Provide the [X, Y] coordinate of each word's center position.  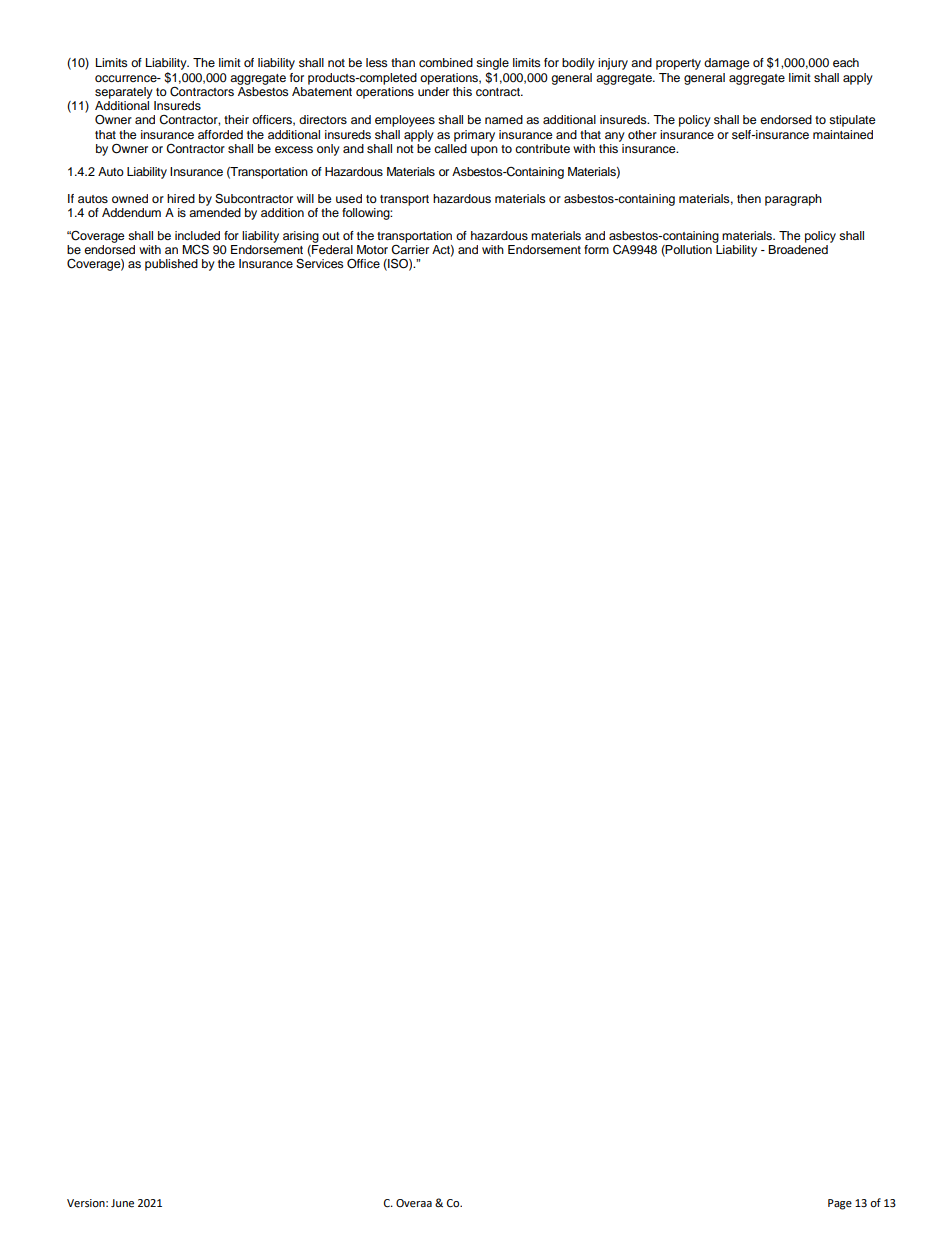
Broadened [798, 248]
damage [727, 64]
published [171, 265]
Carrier [410, 248]
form [596, 249]
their [236, 119]
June [122, 1203]
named [504, 119]
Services [320, 262]
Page [840, 1204]
